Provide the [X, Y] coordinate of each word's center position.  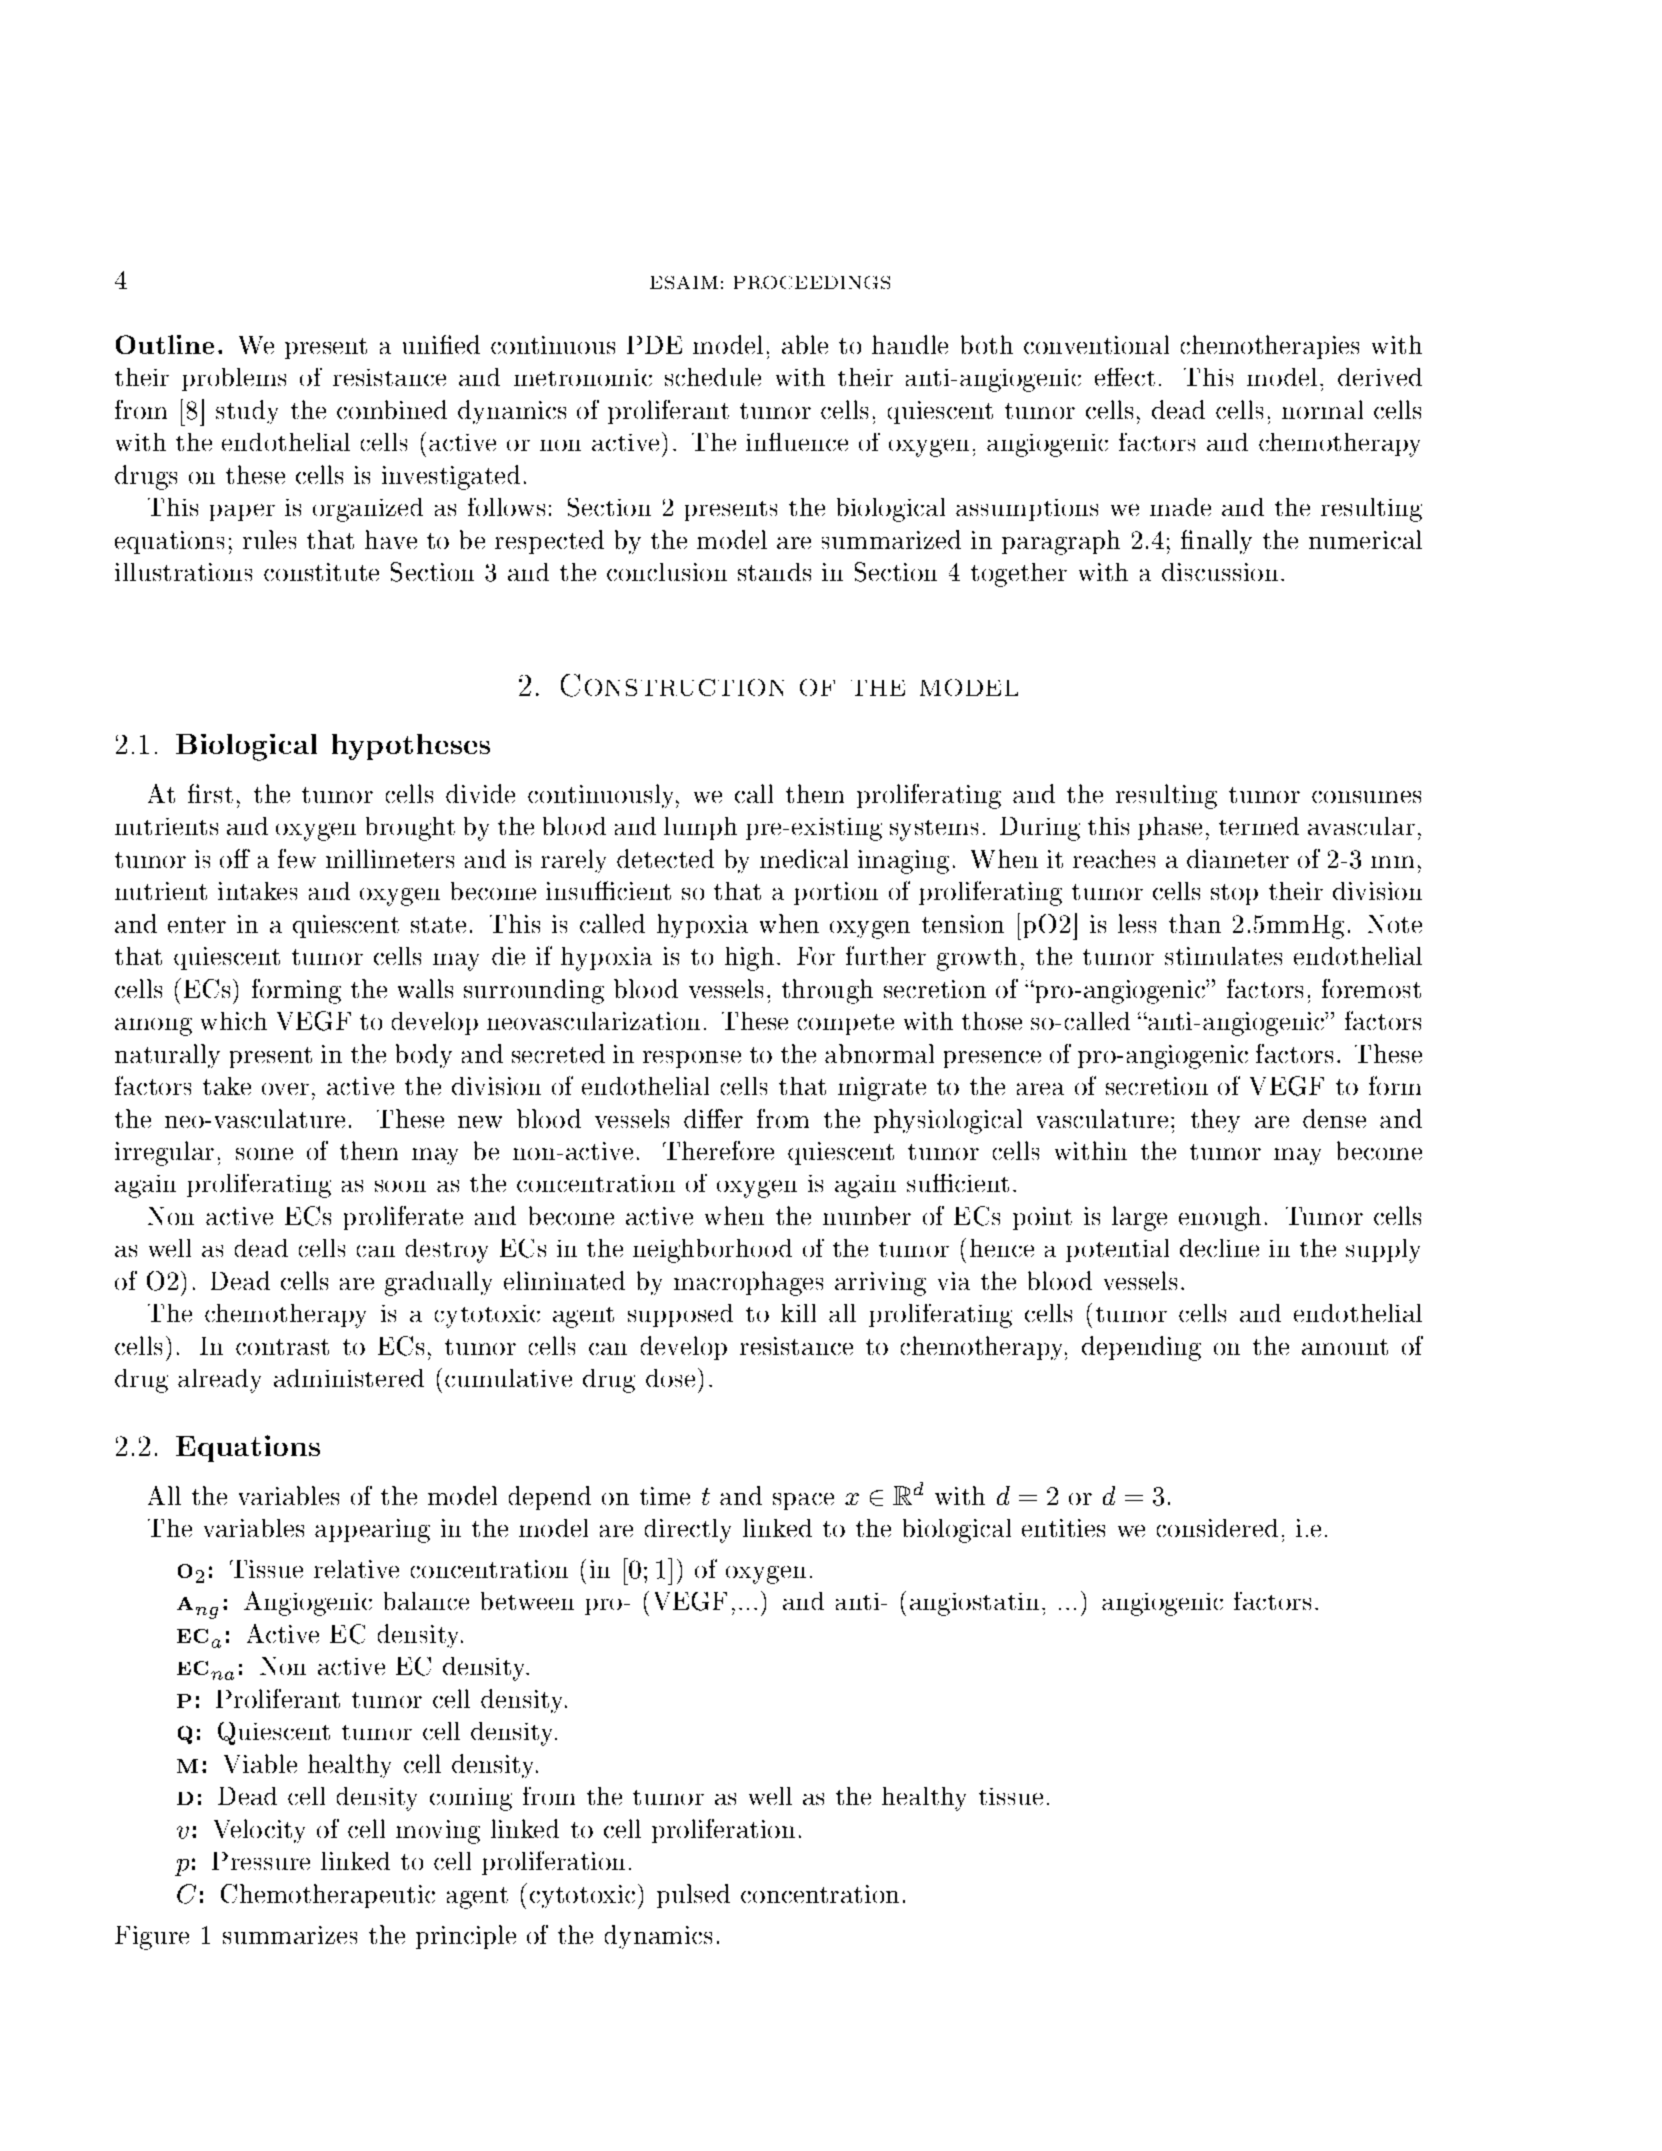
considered [1217, 1528]
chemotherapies [1270, 347]
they [1215, 1121]
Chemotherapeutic [328, 1896]
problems [234, 379]
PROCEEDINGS [812, 282]
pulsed [693, 1896]
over [285, 1089]
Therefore [718, 1150]
